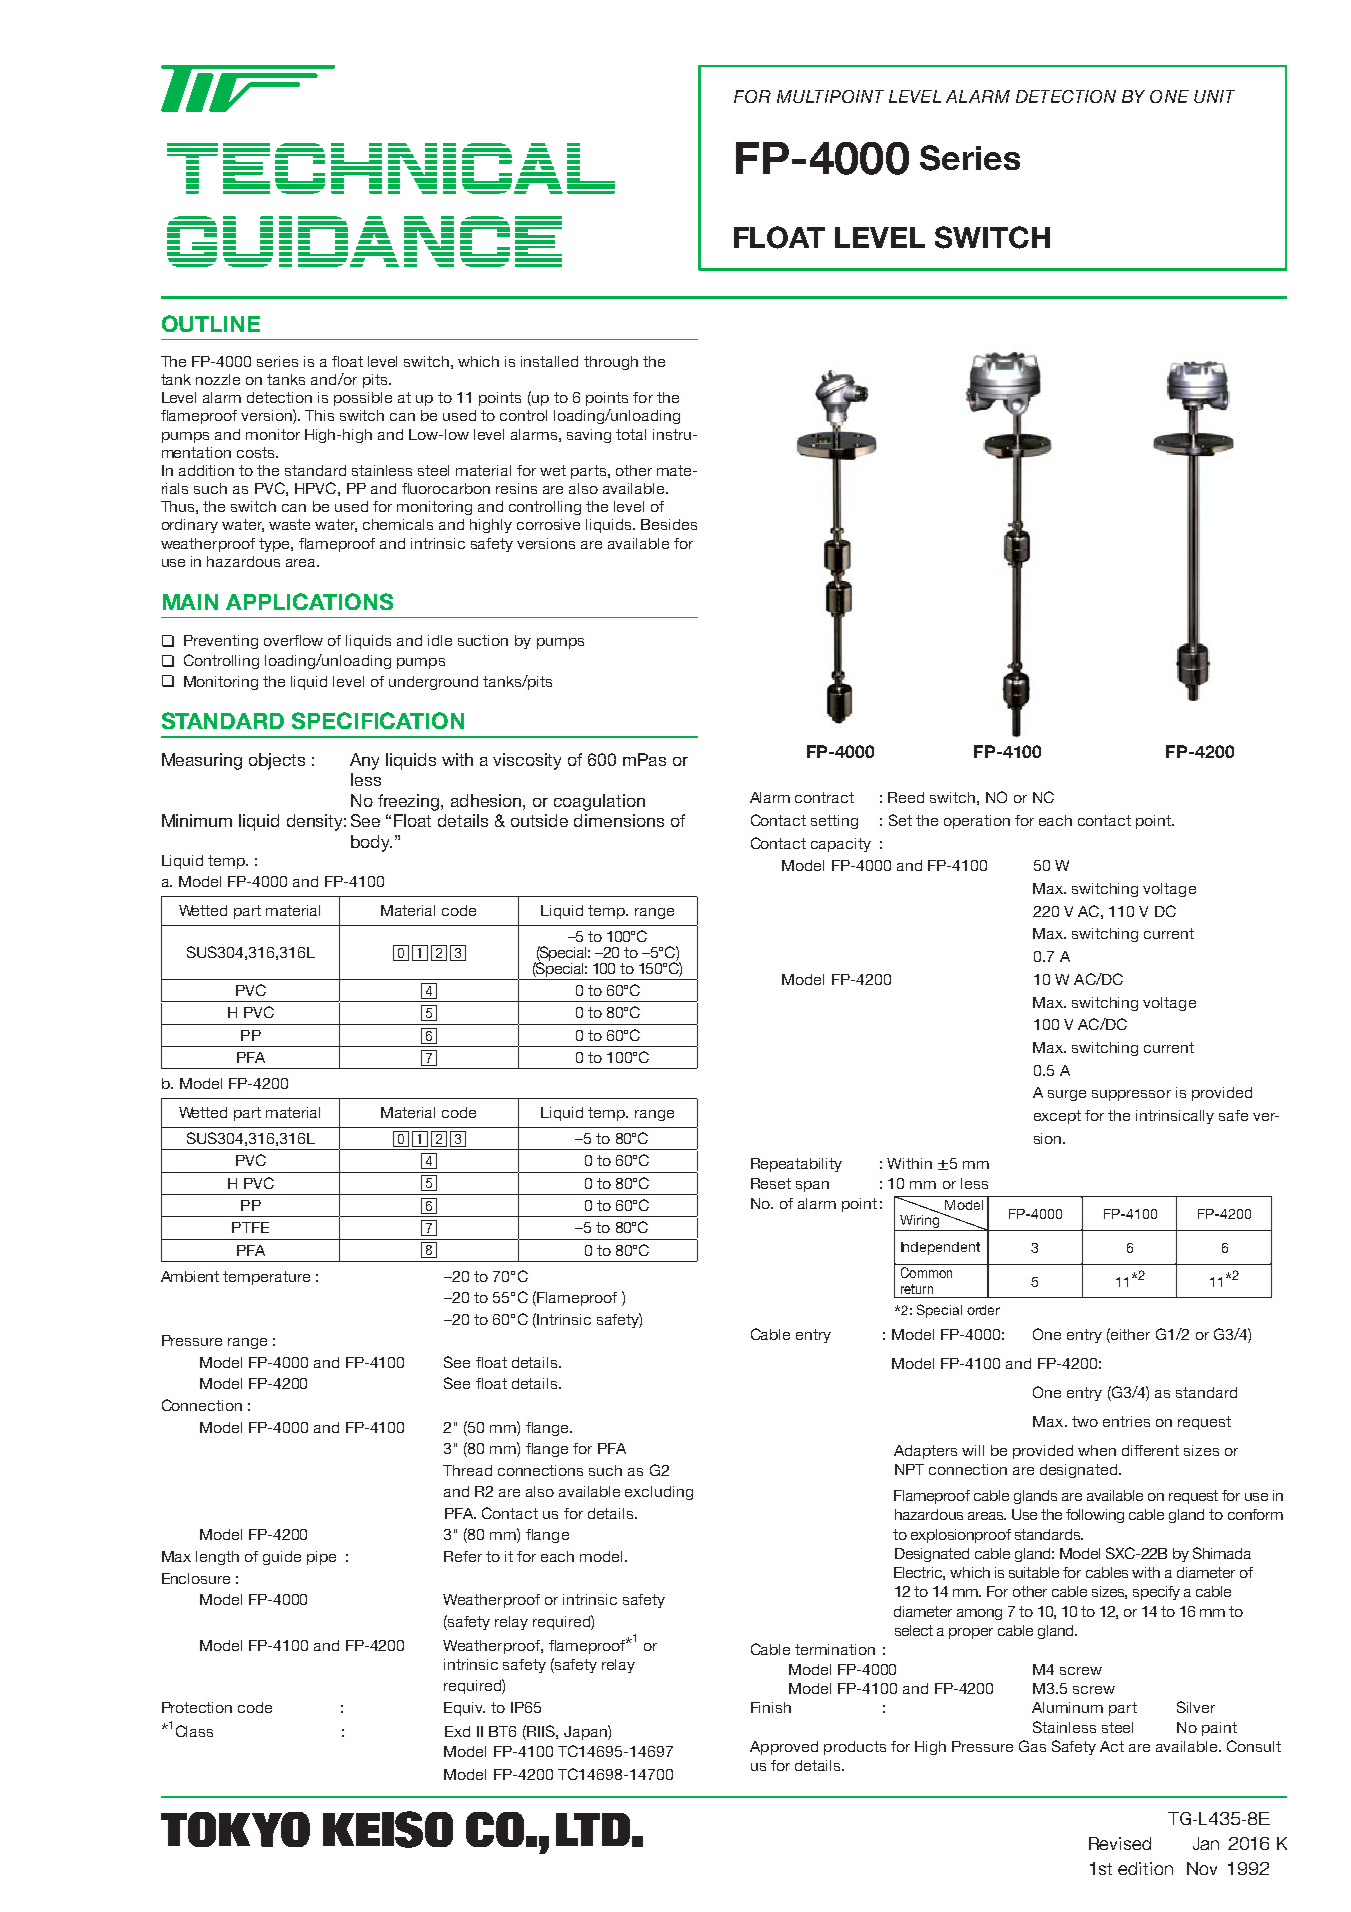 This screenshot has height=1912, width=1351. Describe the element at coordinates (1214, 96) in the screenshot. I see `UNIT` at that location.
